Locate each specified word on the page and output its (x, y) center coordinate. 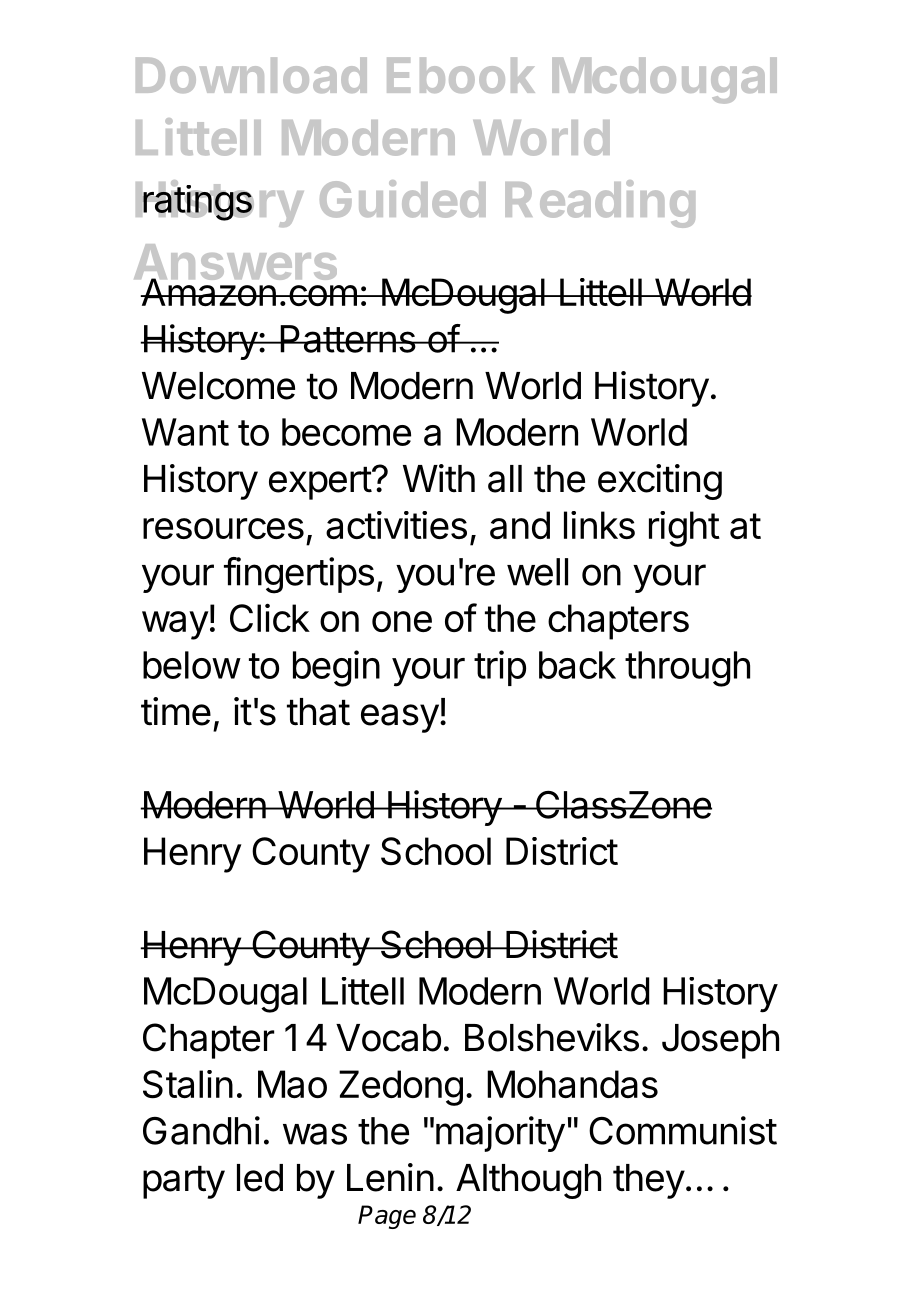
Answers (235, 263)
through (687, 669)
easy (400, 718)
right (684, 529)
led (260, 1178)
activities (396, 525)
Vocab (388, 1038)
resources (223, 528)
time (176, 711)
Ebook (461, 75)
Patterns (347, 339)
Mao (292, 1084)
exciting (660, 482)
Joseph (720, 1041)
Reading (600, 204)
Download (251, 75)
